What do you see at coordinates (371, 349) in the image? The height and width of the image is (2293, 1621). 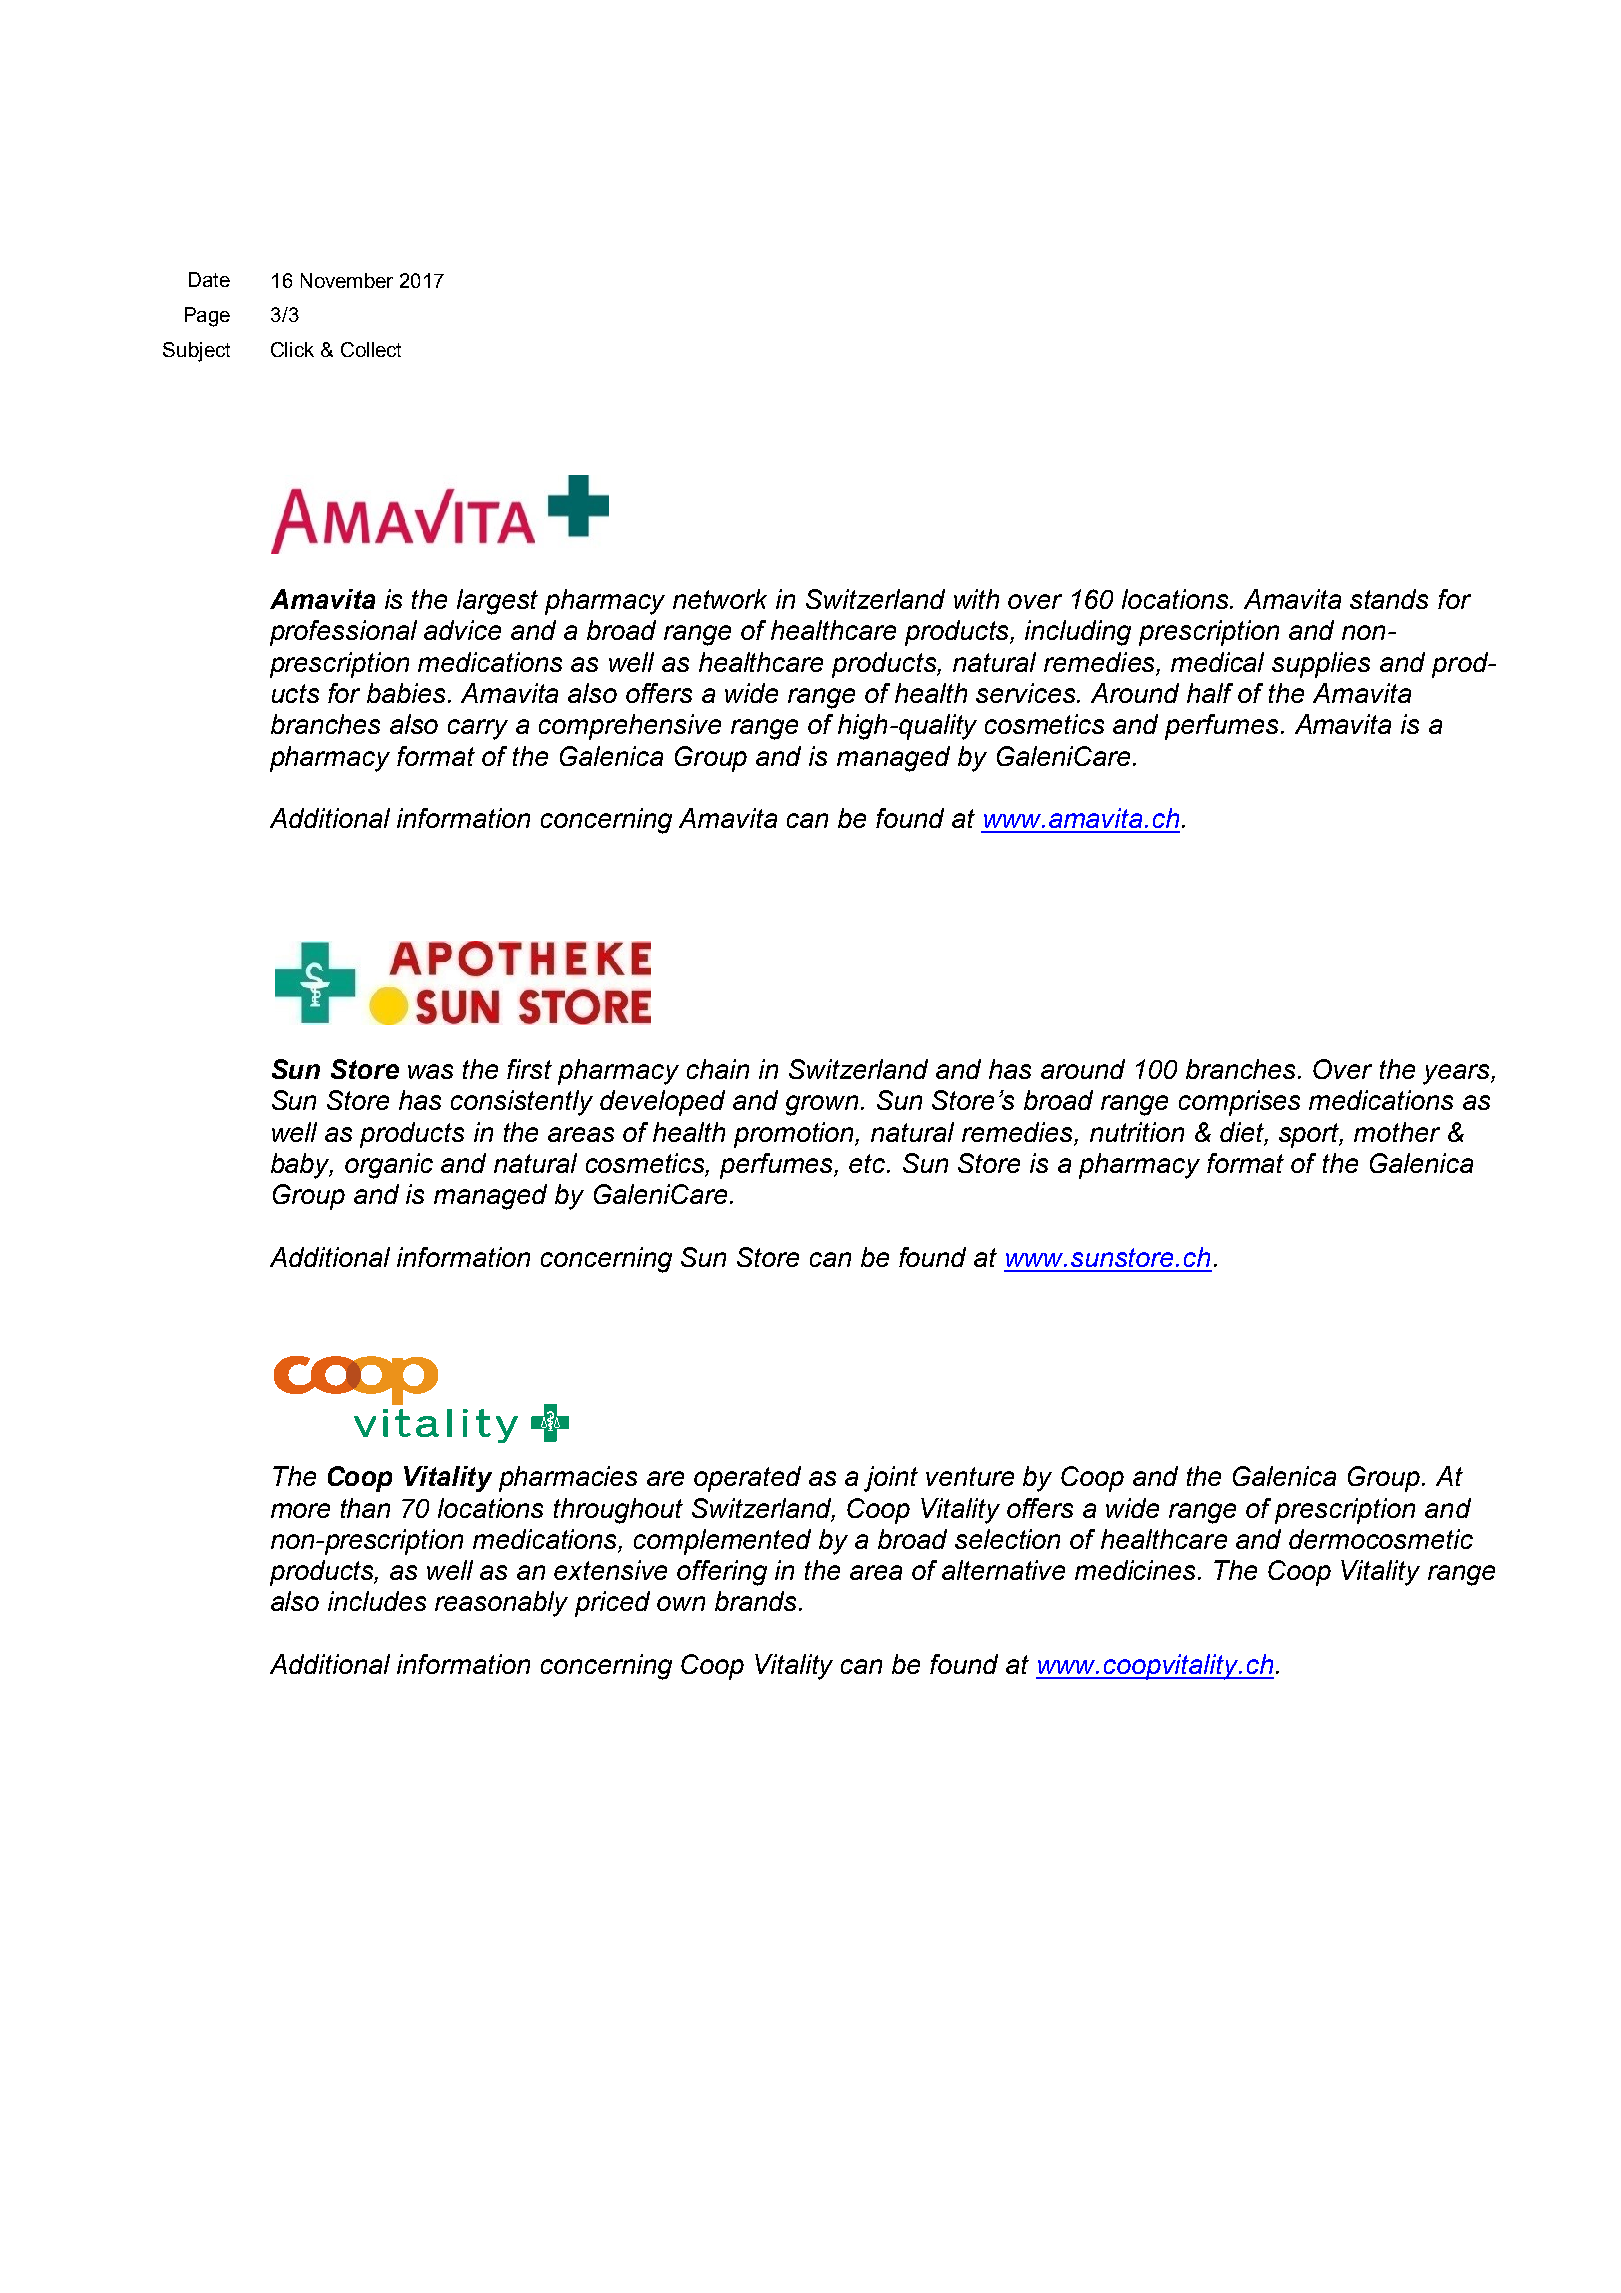 I see `Collect` at bounding box center [371, 349].
